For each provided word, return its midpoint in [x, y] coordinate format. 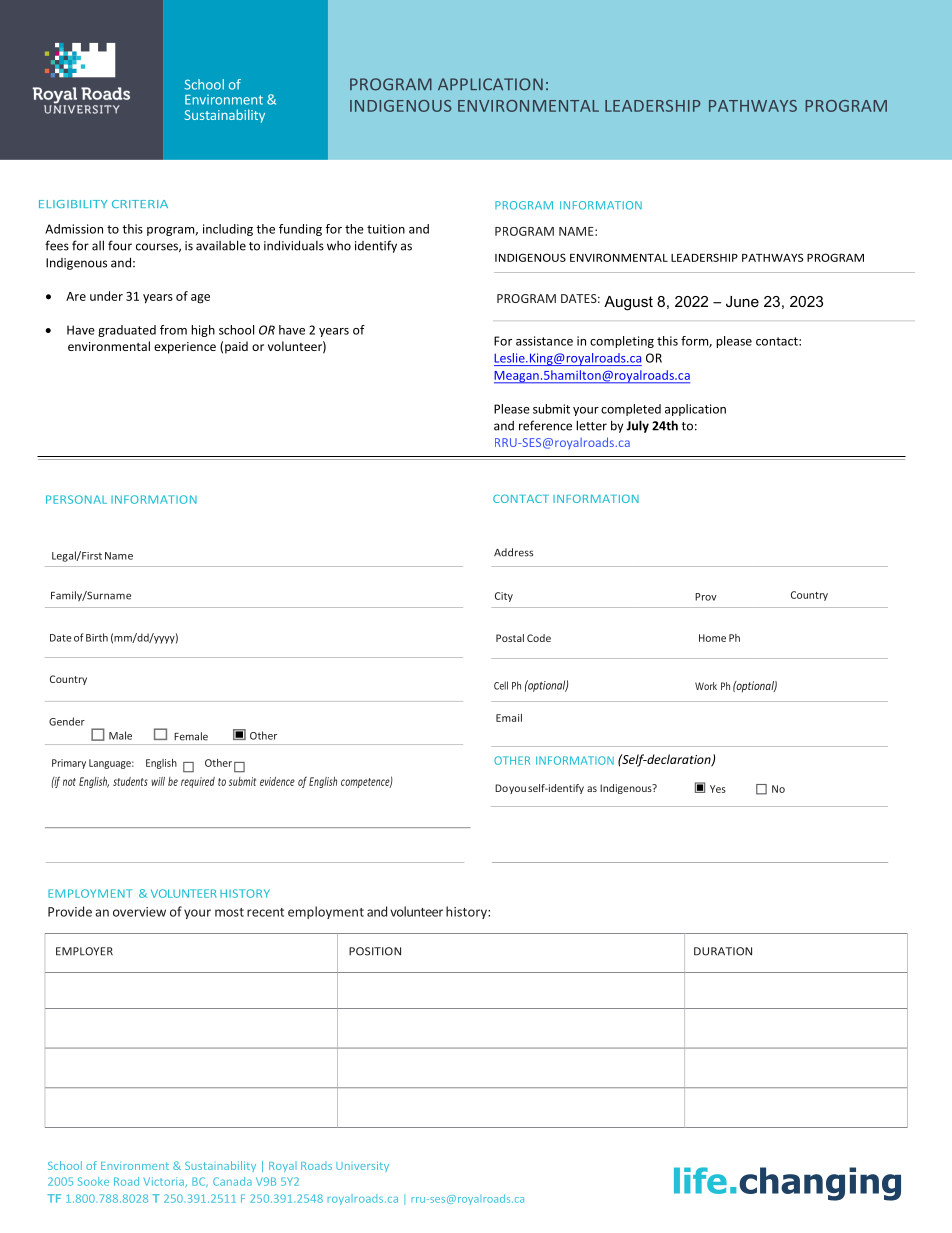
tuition [386, 229]
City [504, 597]
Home [712, 638]
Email [509, 718]
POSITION [375, 951]
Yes [718, 789]
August [628, 303]
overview [139, 912]
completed [631, 410]
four [120, 245]
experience [185, 348]
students [130, 781]
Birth [97, 637]
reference [545, 425]
